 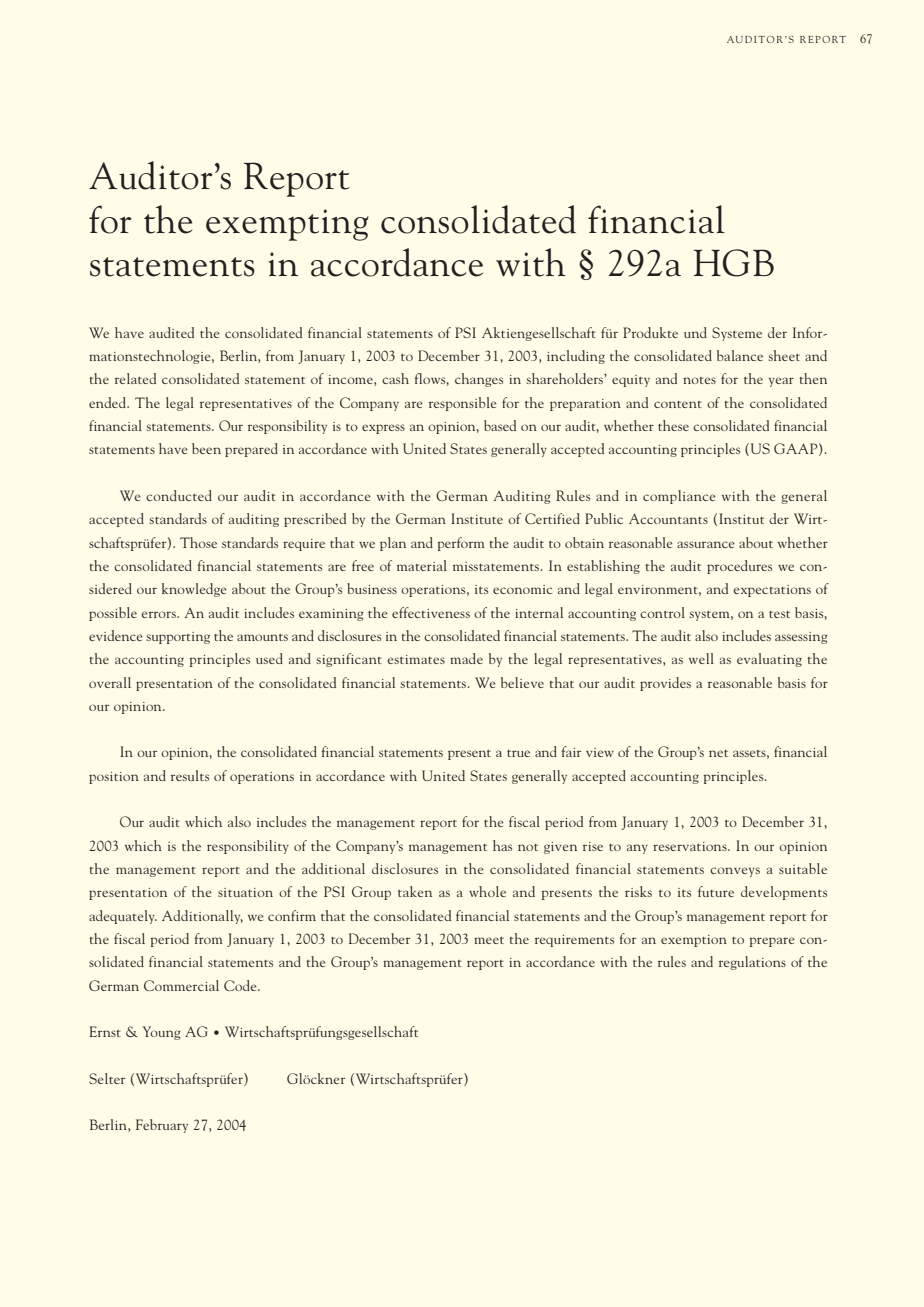 I want to click on perform, so click(x=461, y=544).
